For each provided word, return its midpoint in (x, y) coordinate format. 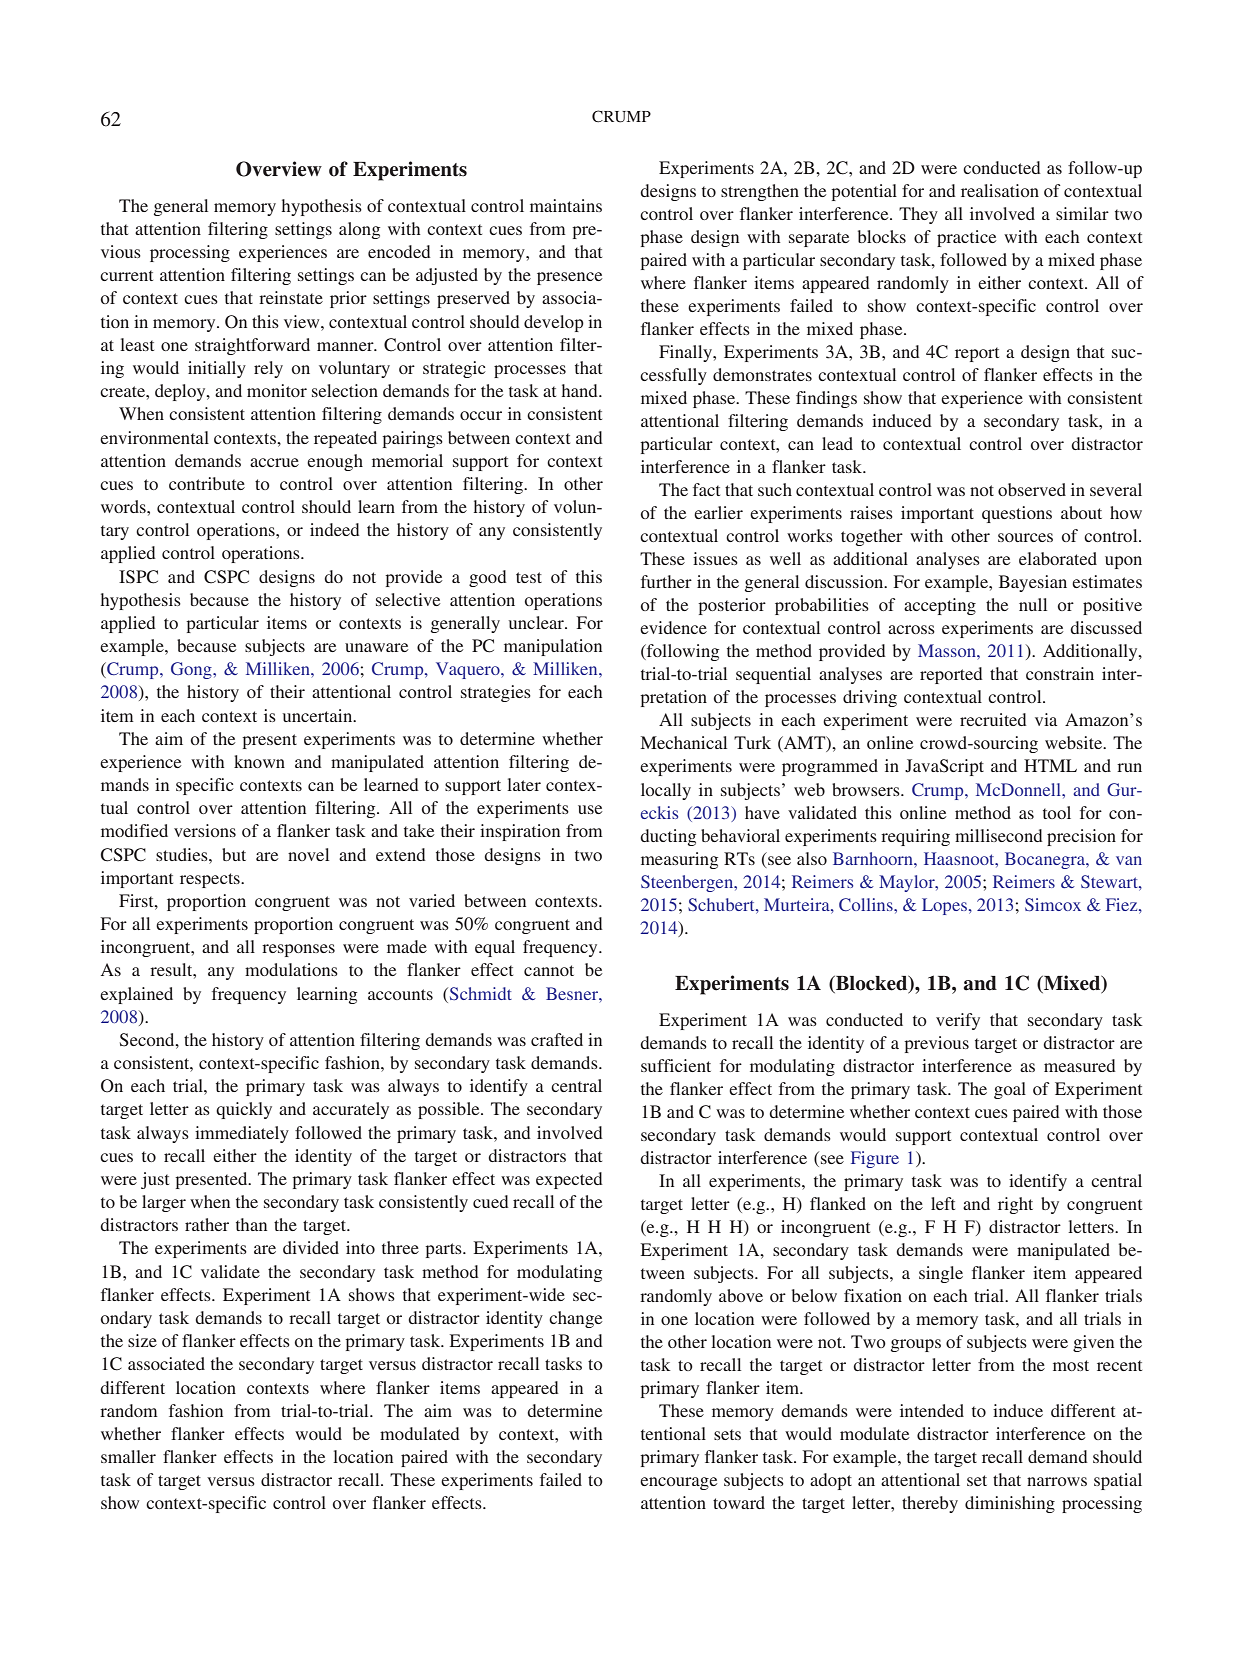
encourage (678, 1483)
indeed (335, 529)
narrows (1057, 1481)
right (1015, 1205)
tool (1057, 812)
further (666, 581)
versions (205, 830)
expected (569, 1180)
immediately (242, 1134)
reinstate (291, 297)
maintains (566, 205)
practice (966, 238)
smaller (128, 1456)
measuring (679, 860)
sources (1025, 537)
